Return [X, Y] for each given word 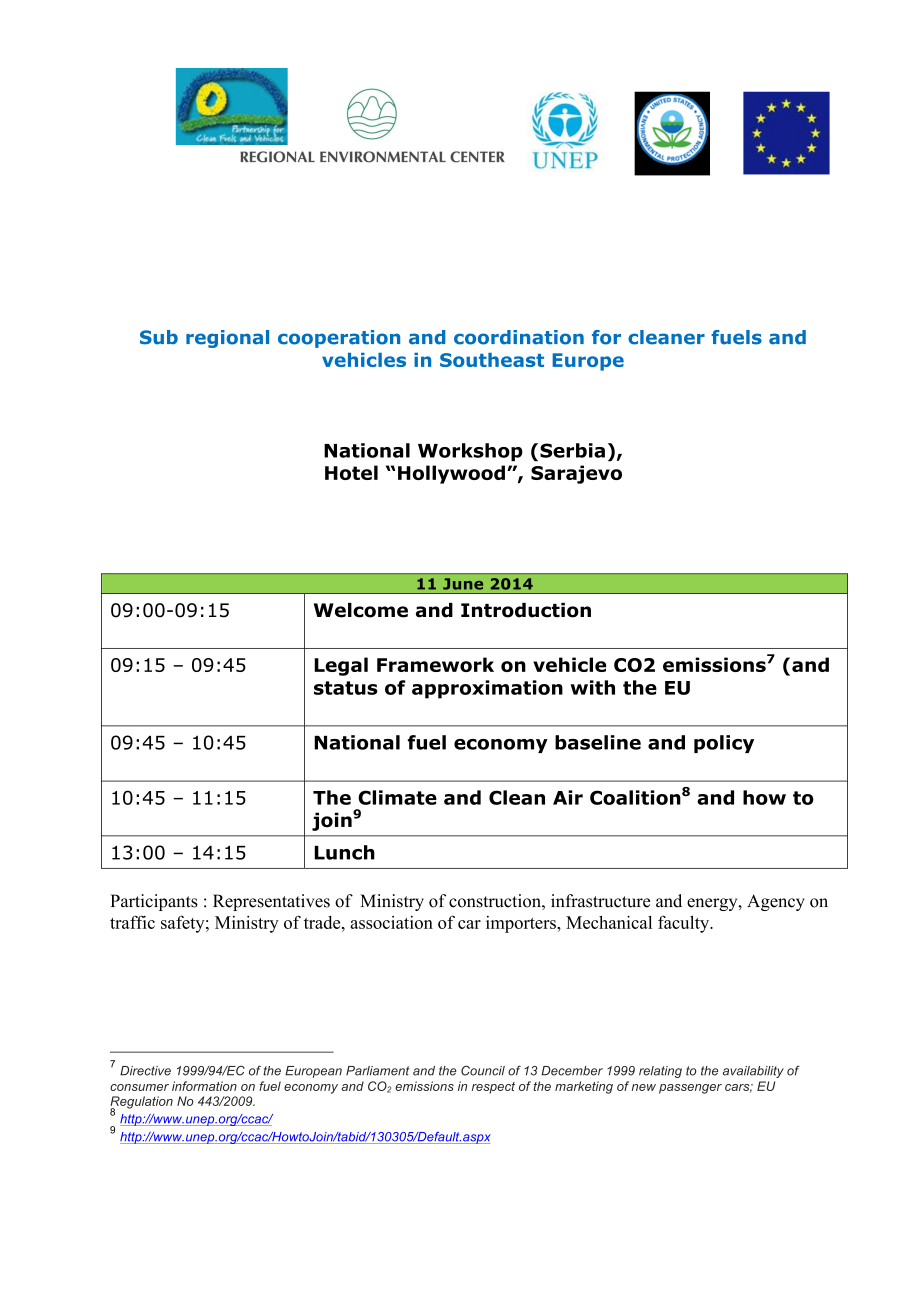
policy [724, 744]
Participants [154, 902]
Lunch [344, 852]
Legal [341, 666]
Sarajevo [576, 474]
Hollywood [451, 474]
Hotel [351, 472]
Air [568, 797]
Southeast [492, 360]
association [391, 922]
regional [227, 339]
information [204, 1086]
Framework [435, 664]
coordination [519, 337]
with [592, 687]
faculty [685, 924]
